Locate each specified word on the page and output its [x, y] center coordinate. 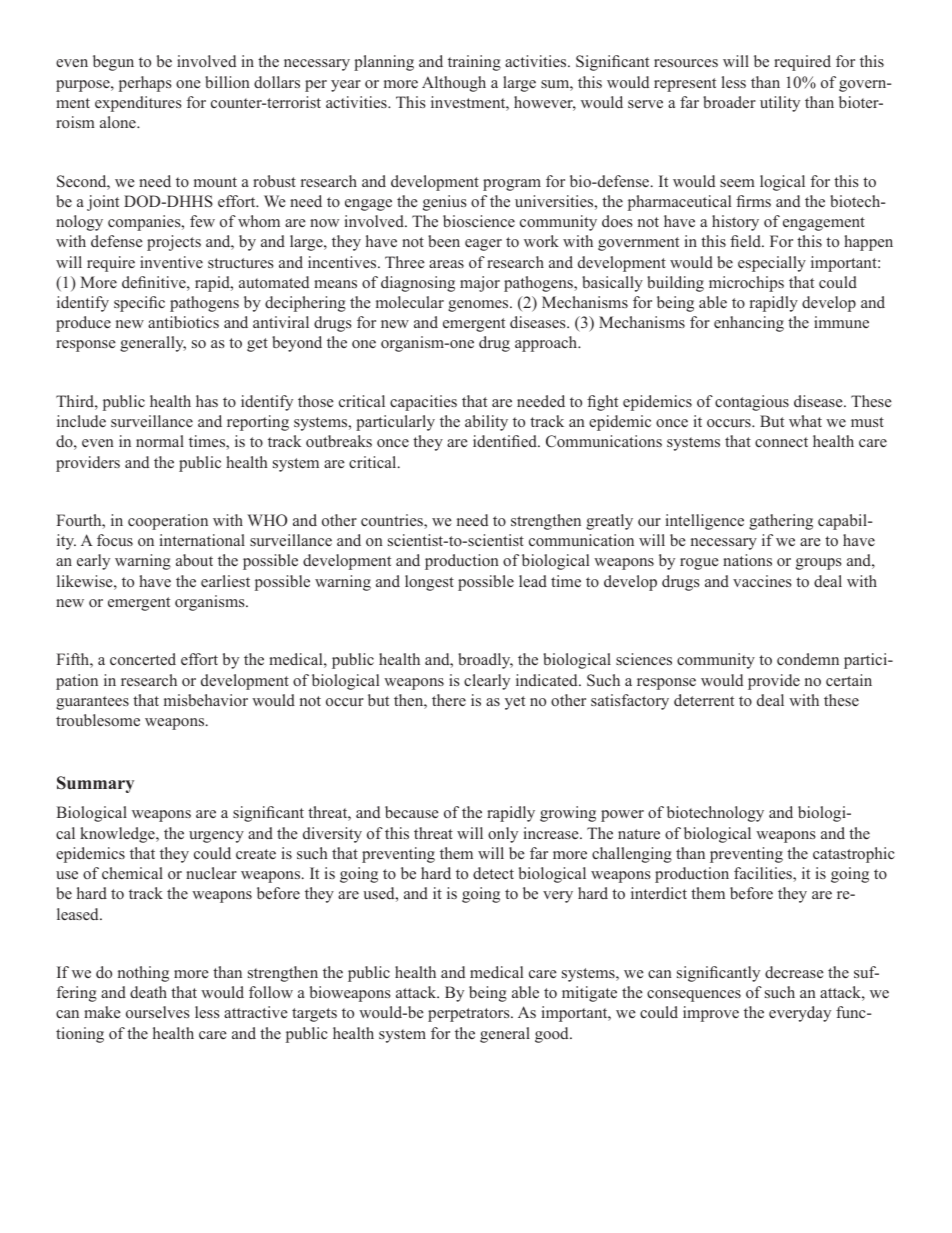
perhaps [145, 84]
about [194, 560]
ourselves [158, 1012]
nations [747, 560]
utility [780, 104]
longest [429, 583]
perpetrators [470, 1015]
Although [454, 84]
